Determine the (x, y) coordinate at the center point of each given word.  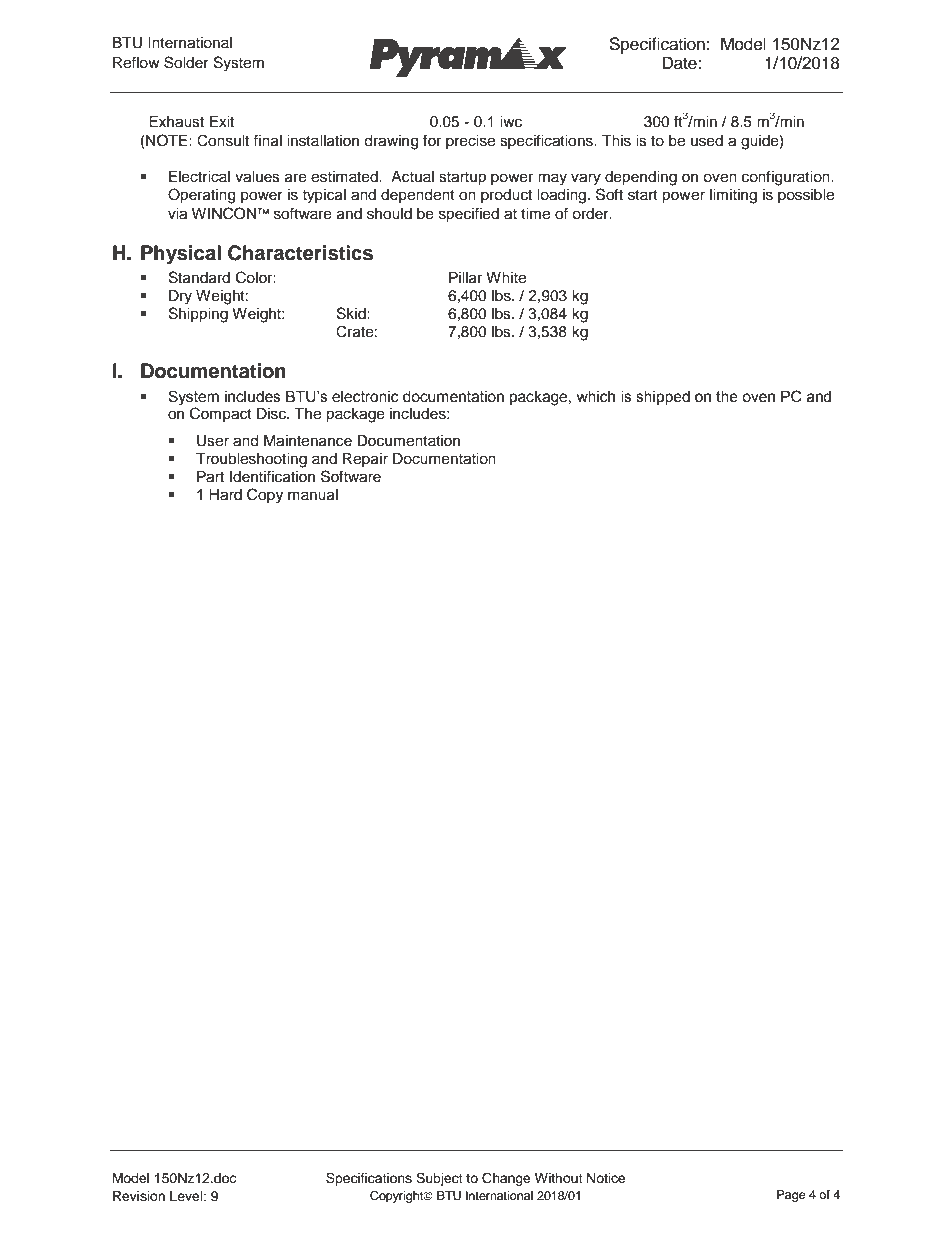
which (595, 397)
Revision (139, 1196)
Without (559, 1178)
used (707, 141)
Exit (222, 121)
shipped (663, 398)
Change (506, 1179)
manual (313, 495)
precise (470, 142)
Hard (225, 495)
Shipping (198, 315)
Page (791, 1196)
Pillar (465, 278)
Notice (606, 1178)
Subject (439, 1179)
